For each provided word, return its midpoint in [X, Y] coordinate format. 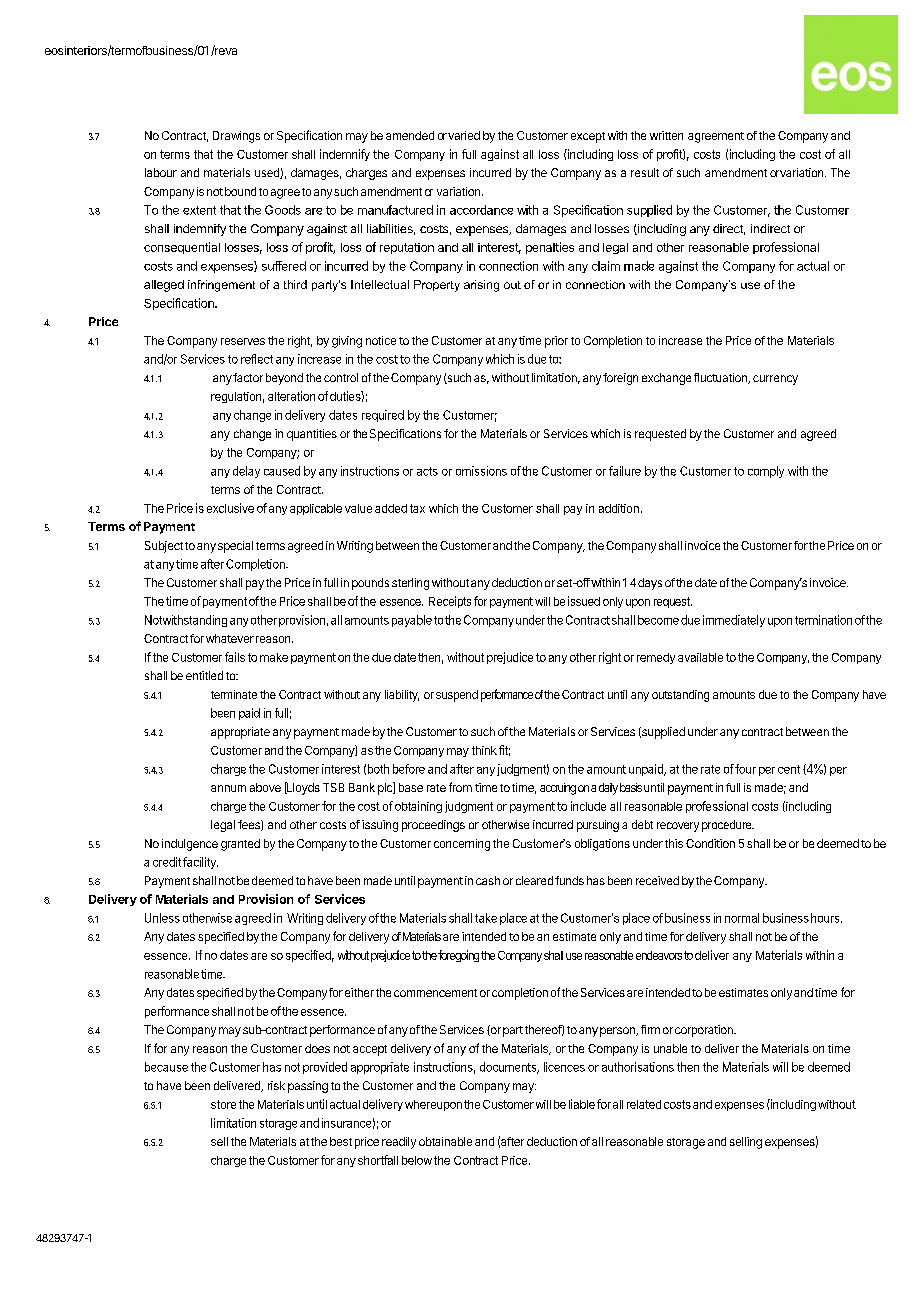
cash [488, 880]
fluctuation [721, 378]
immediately [734, 621]
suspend [457, 696]
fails [235, 657]
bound [240, 191]
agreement [716, 137]
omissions [481, 471]
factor [248, 377]
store [223, 1104]
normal [742, 918]
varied [464, 135]
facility [200, 863]
